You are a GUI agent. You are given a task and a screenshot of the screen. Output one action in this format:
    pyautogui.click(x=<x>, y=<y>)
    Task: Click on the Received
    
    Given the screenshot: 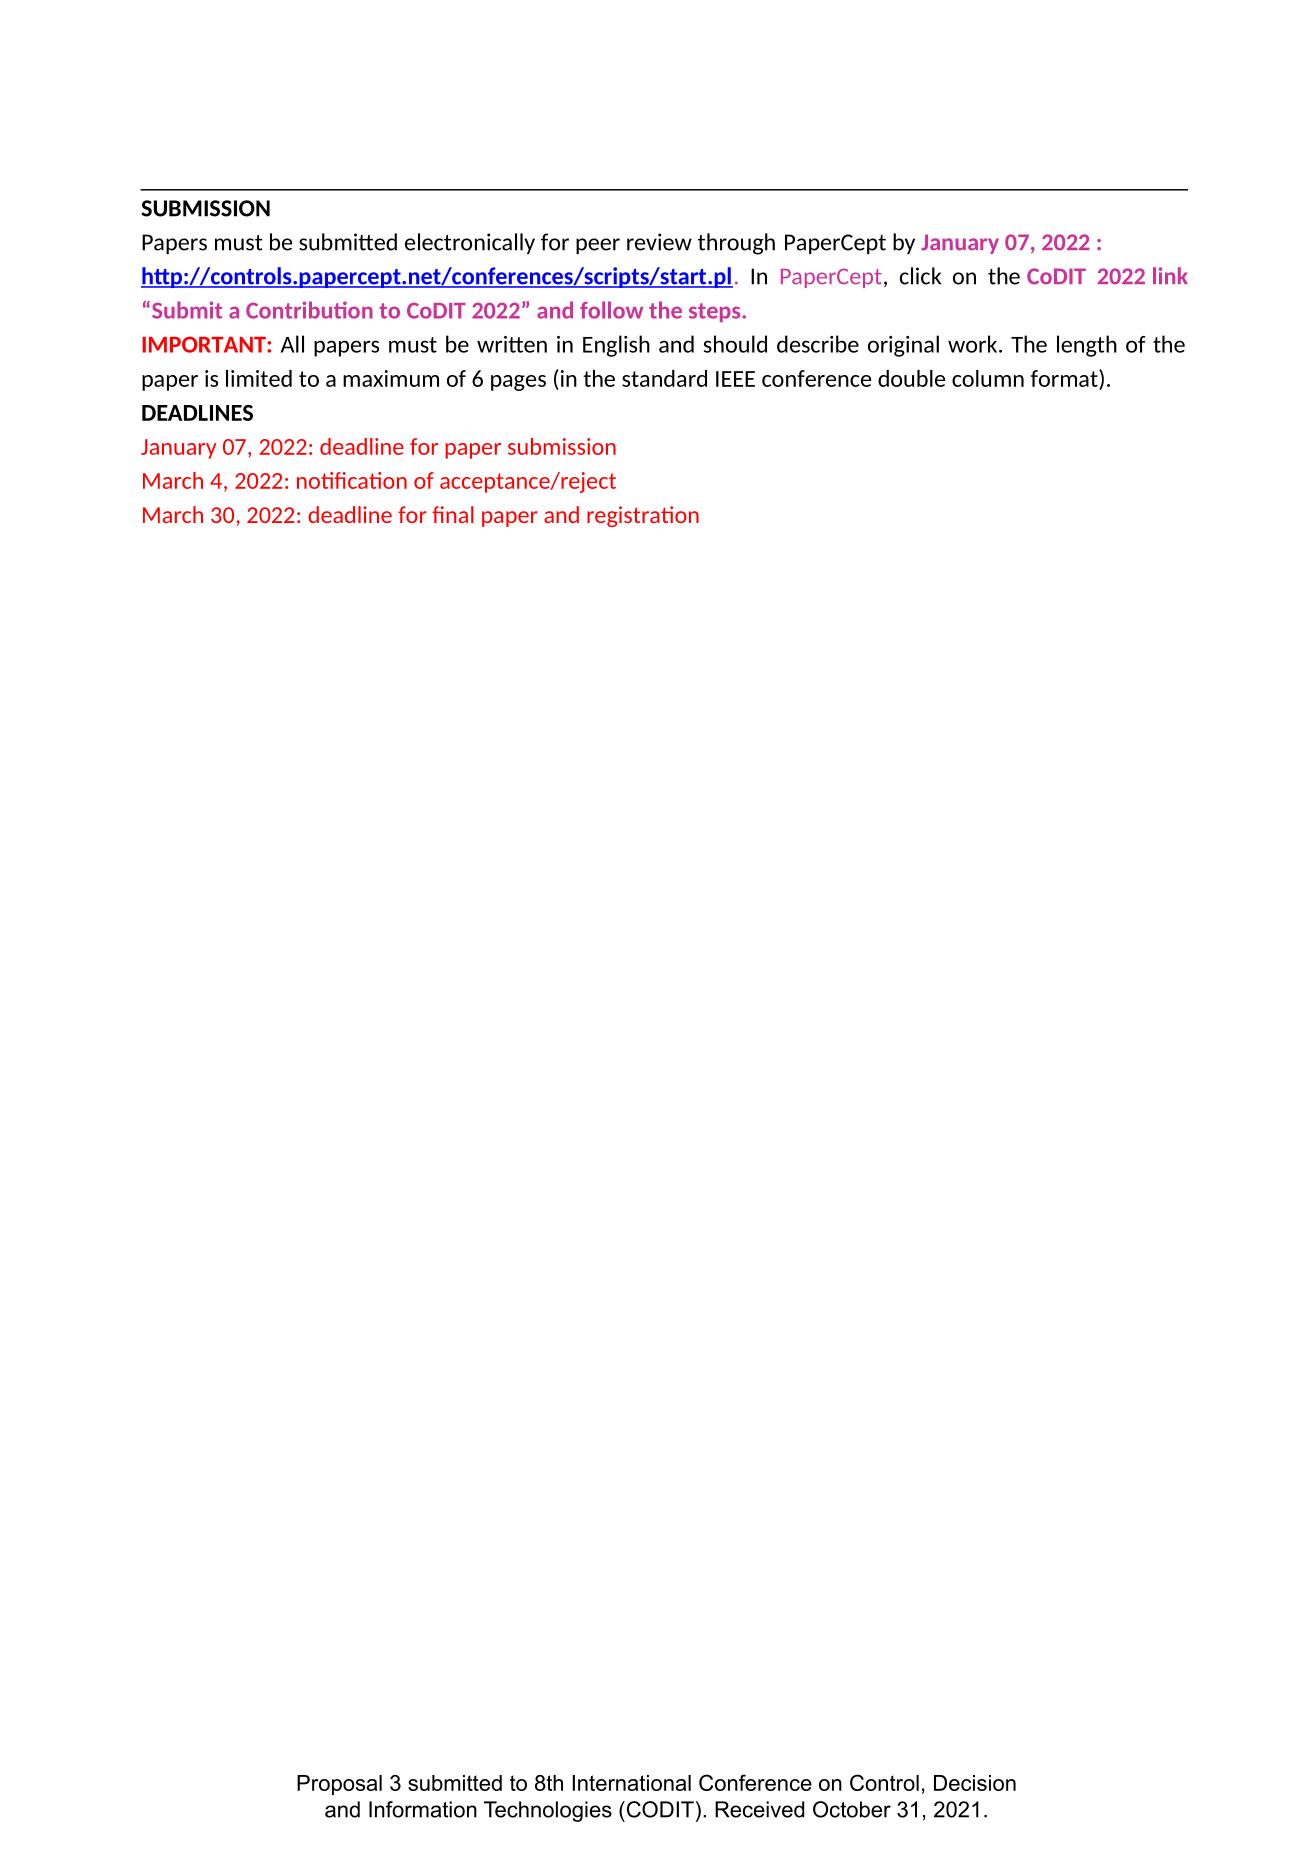 What is the action you would take?
    pyautogui.click(x=759, y=1809)
